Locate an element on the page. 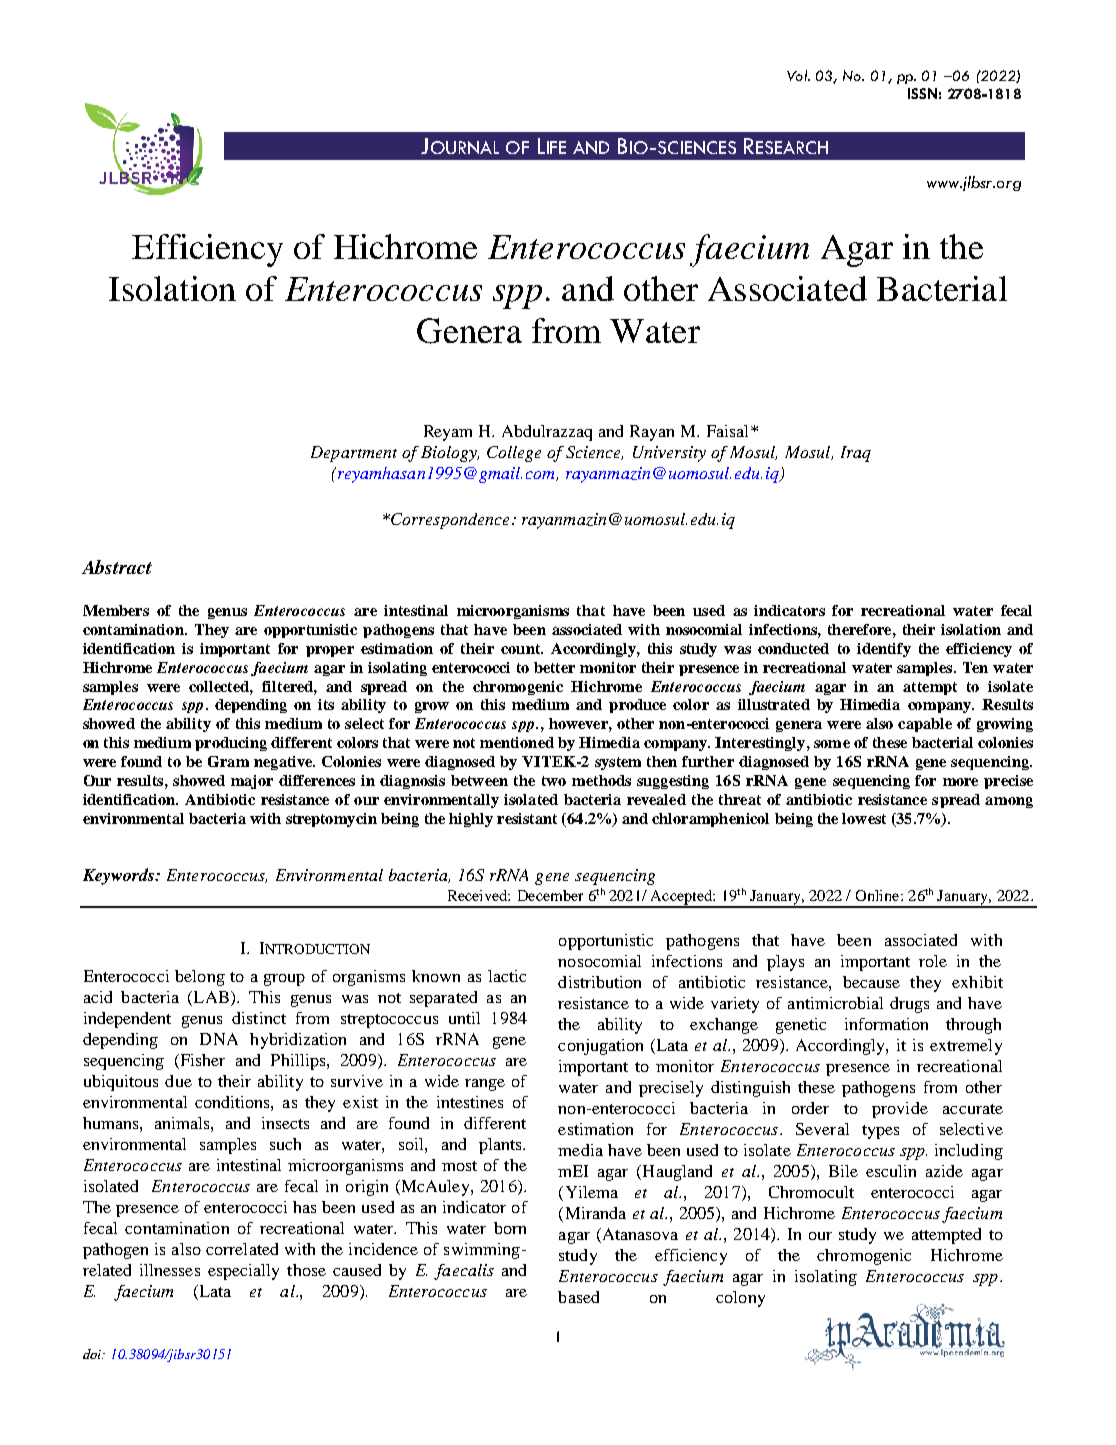  Department is located at coordinates (354, 454).
